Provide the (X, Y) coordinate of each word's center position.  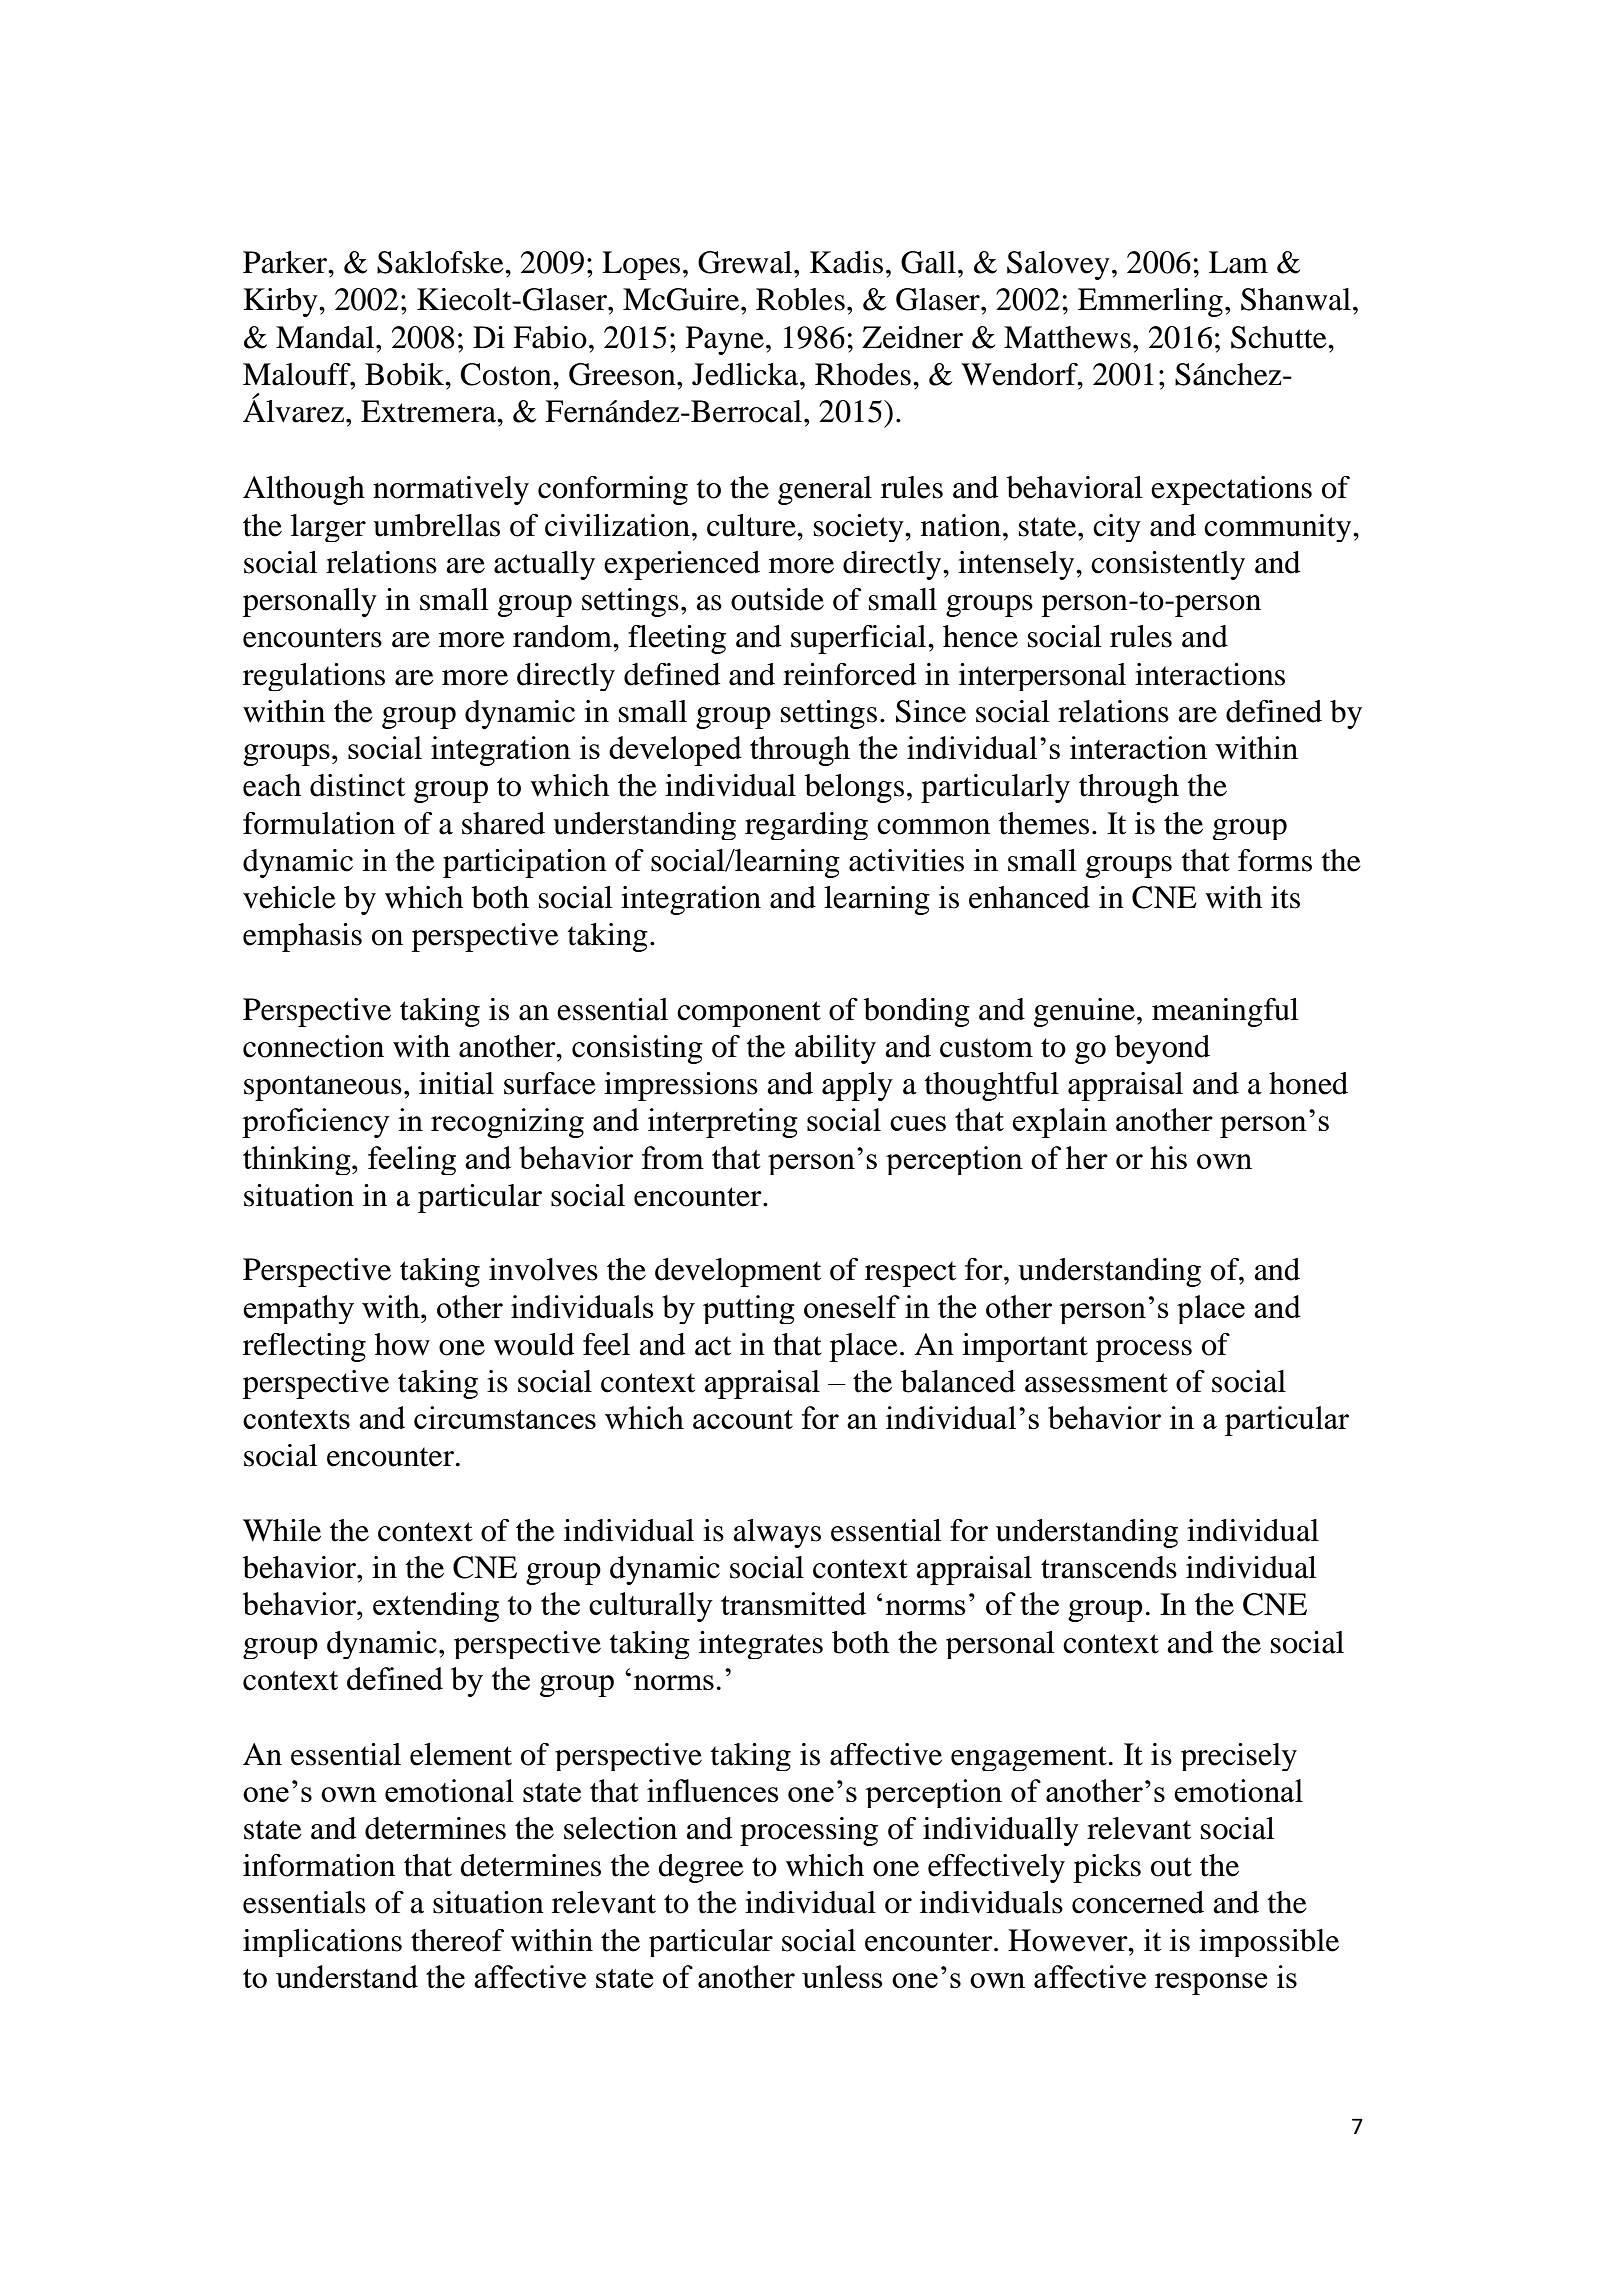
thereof (457, 1940)
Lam (1238, 262)
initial (456, 1083)
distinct (357, 785)
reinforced (849, 674)
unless (842, 1976)
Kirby (281, 302)
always (777, 1533)
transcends (1109, 1567)
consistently (1168, 565)
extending (436, 1607)
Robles (800, 299)
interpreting (723, 1123)
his (1168, 1157)
